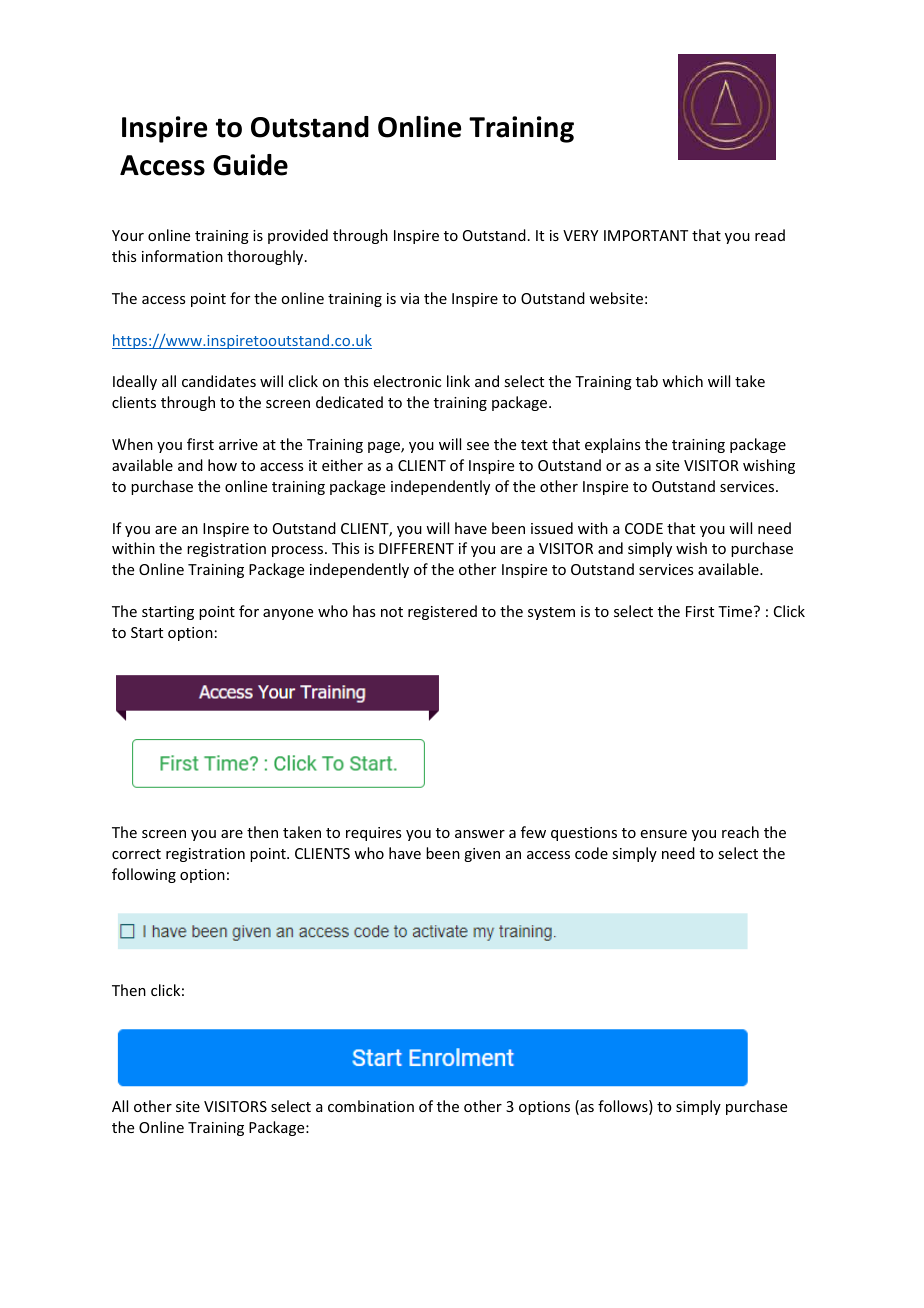 The width and height of the page is (924, 1308). I want to click on Time, so click(736, 611).
